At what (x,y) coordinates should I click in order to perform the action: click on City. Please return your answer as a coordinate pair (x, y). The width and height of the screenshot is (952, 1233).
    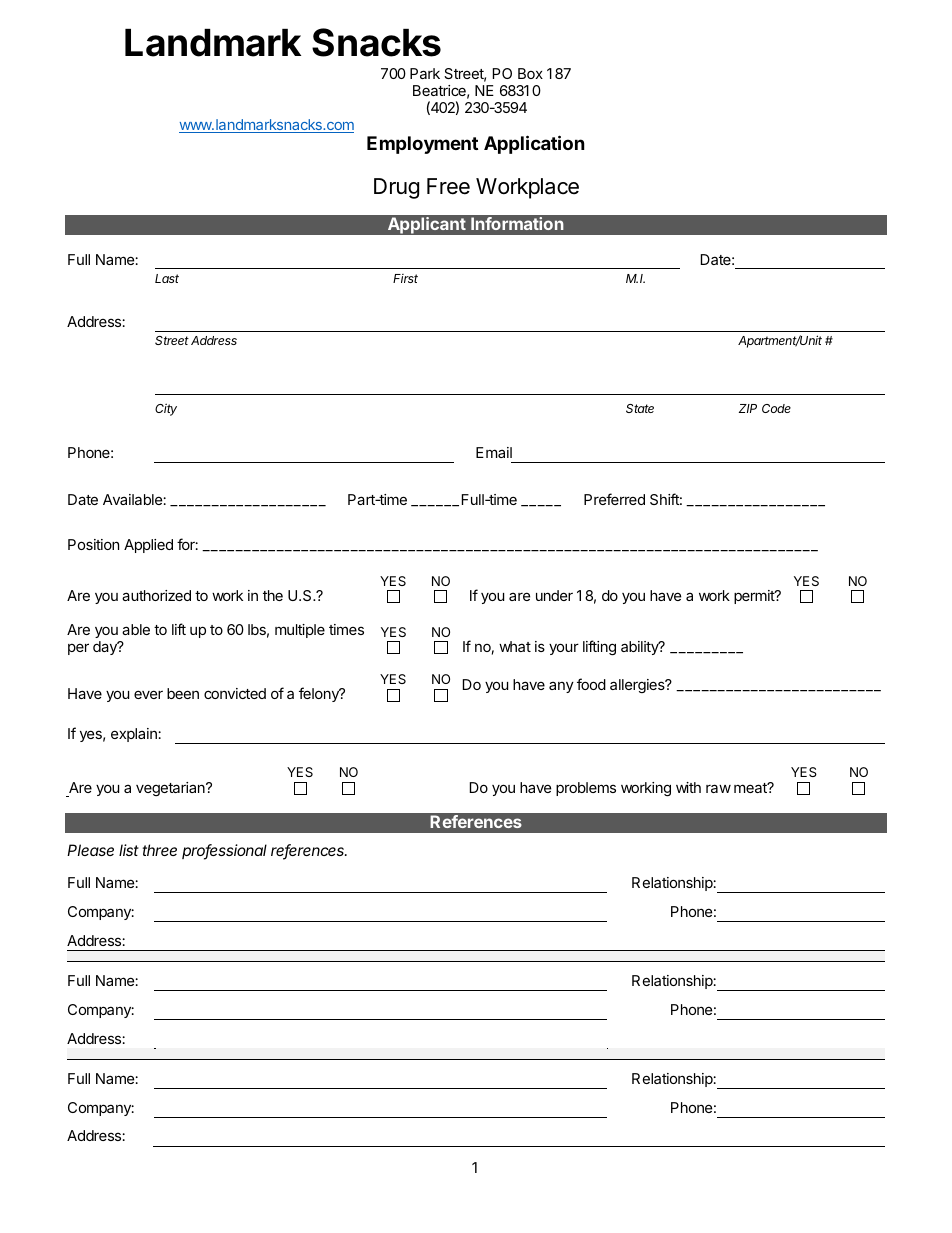
    Looking at the image, I should click on (166, 409).
